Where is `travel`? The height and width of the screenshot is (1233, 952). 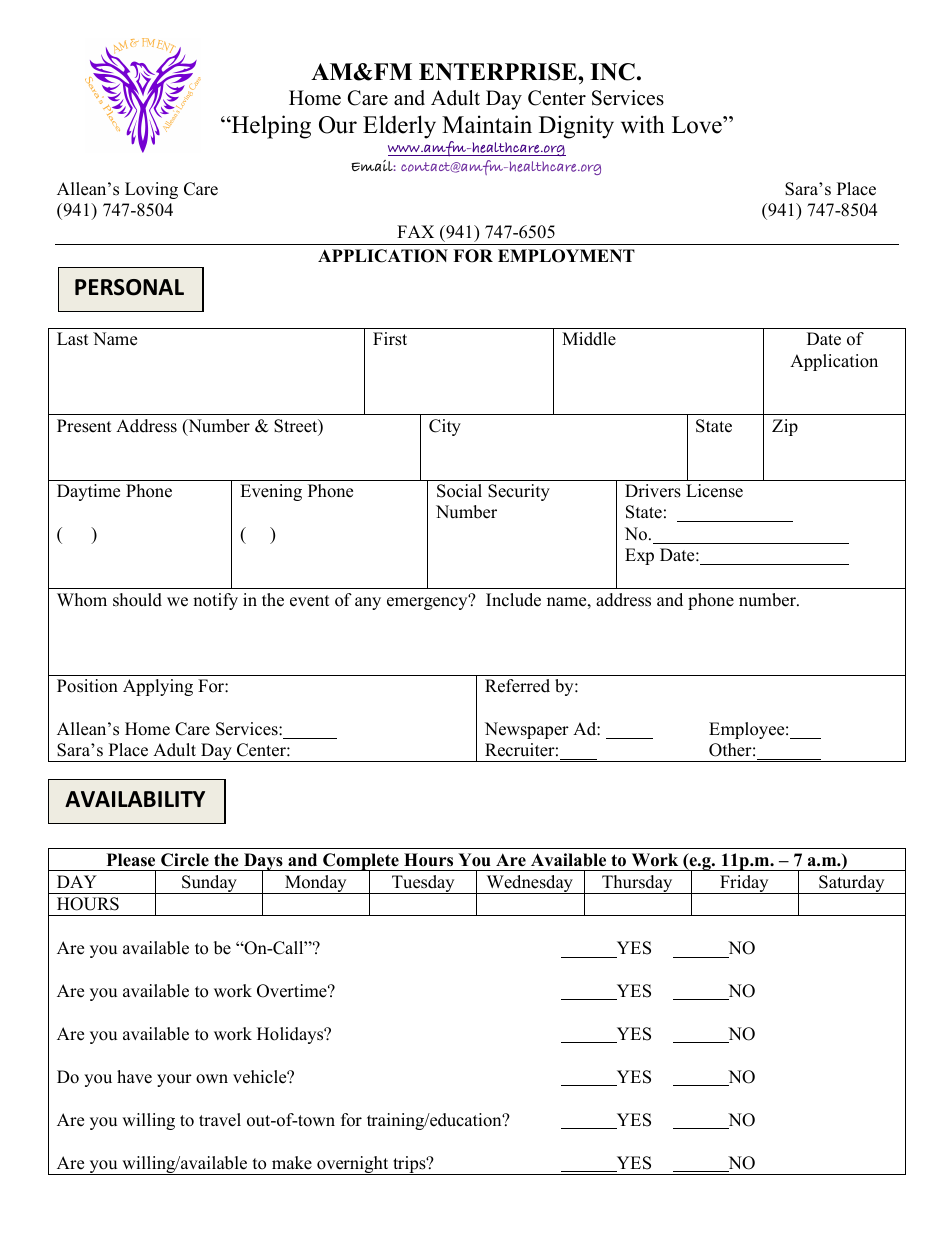 travel is located at coordinates (220, 1120).
